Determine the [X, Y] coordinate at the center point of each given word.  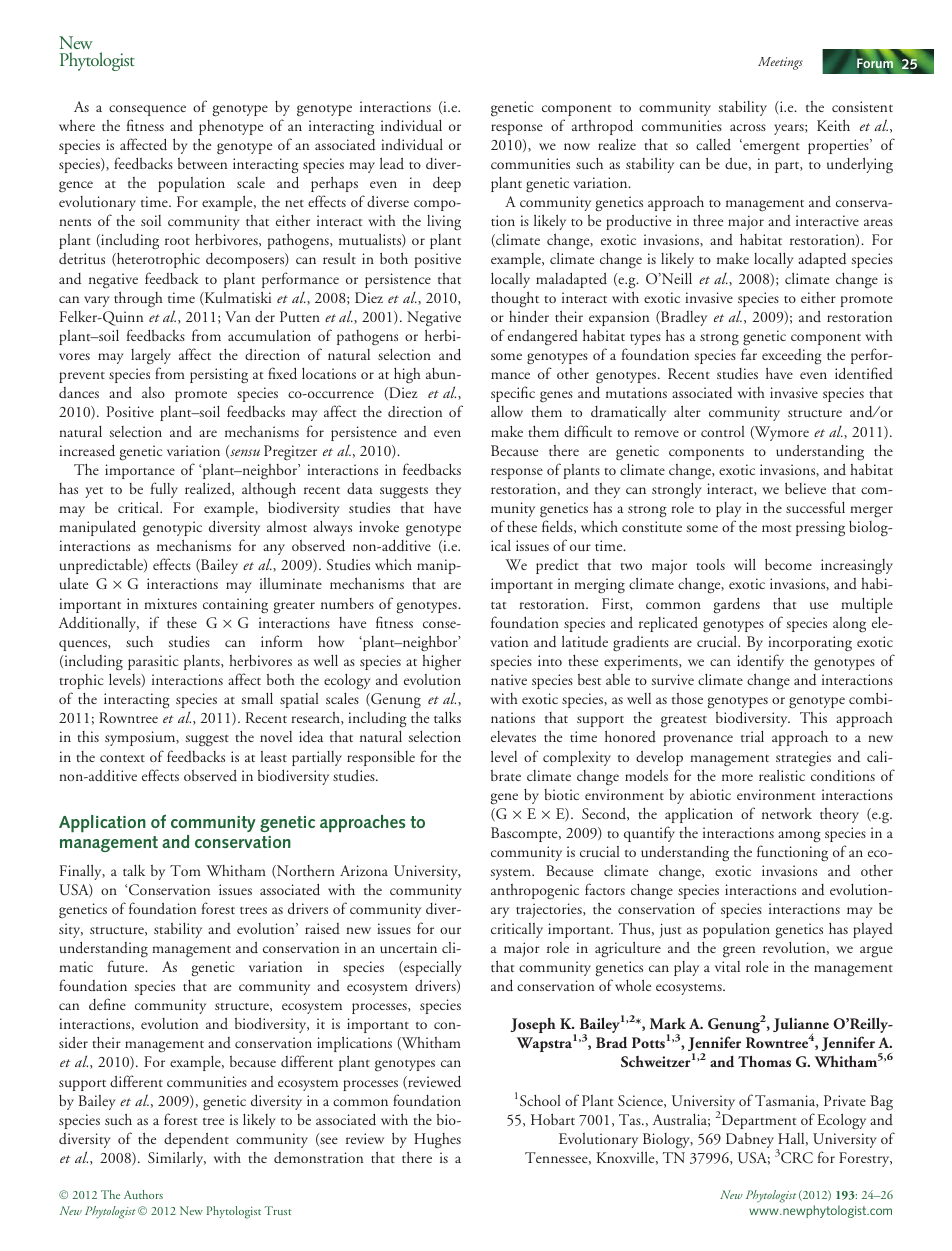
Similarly [177, 1159]
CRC [797, 1157]
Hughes [437, 1141]
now [577, 146]
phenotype [231, 127]
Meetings [780, 63]
